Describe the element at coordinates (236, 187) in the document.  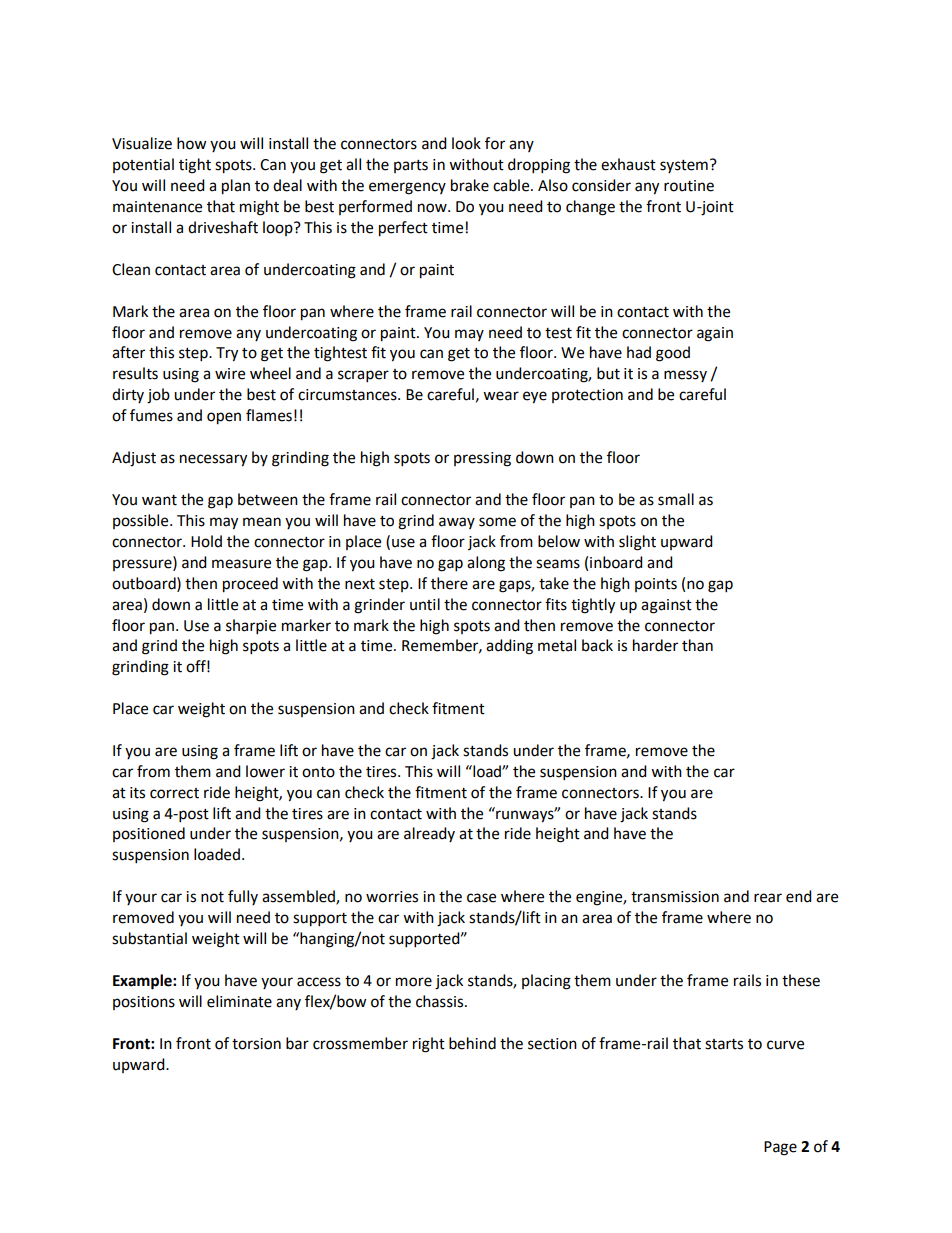
I see `plan` at that location.
